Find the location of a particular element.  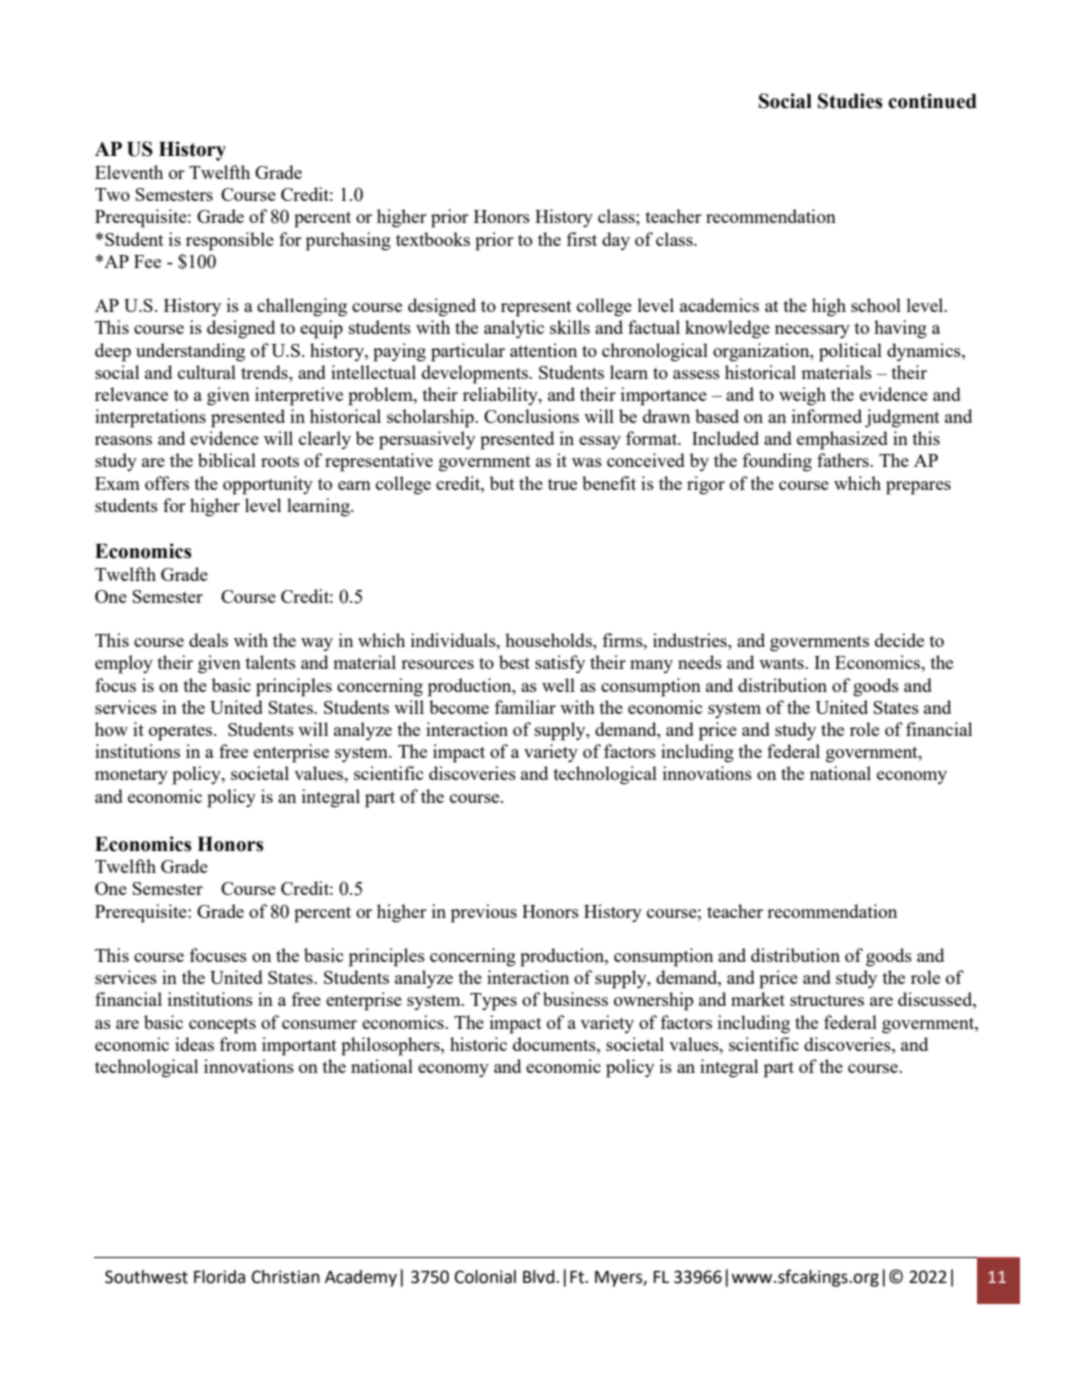

operates is located at coordinates (182, 733).
